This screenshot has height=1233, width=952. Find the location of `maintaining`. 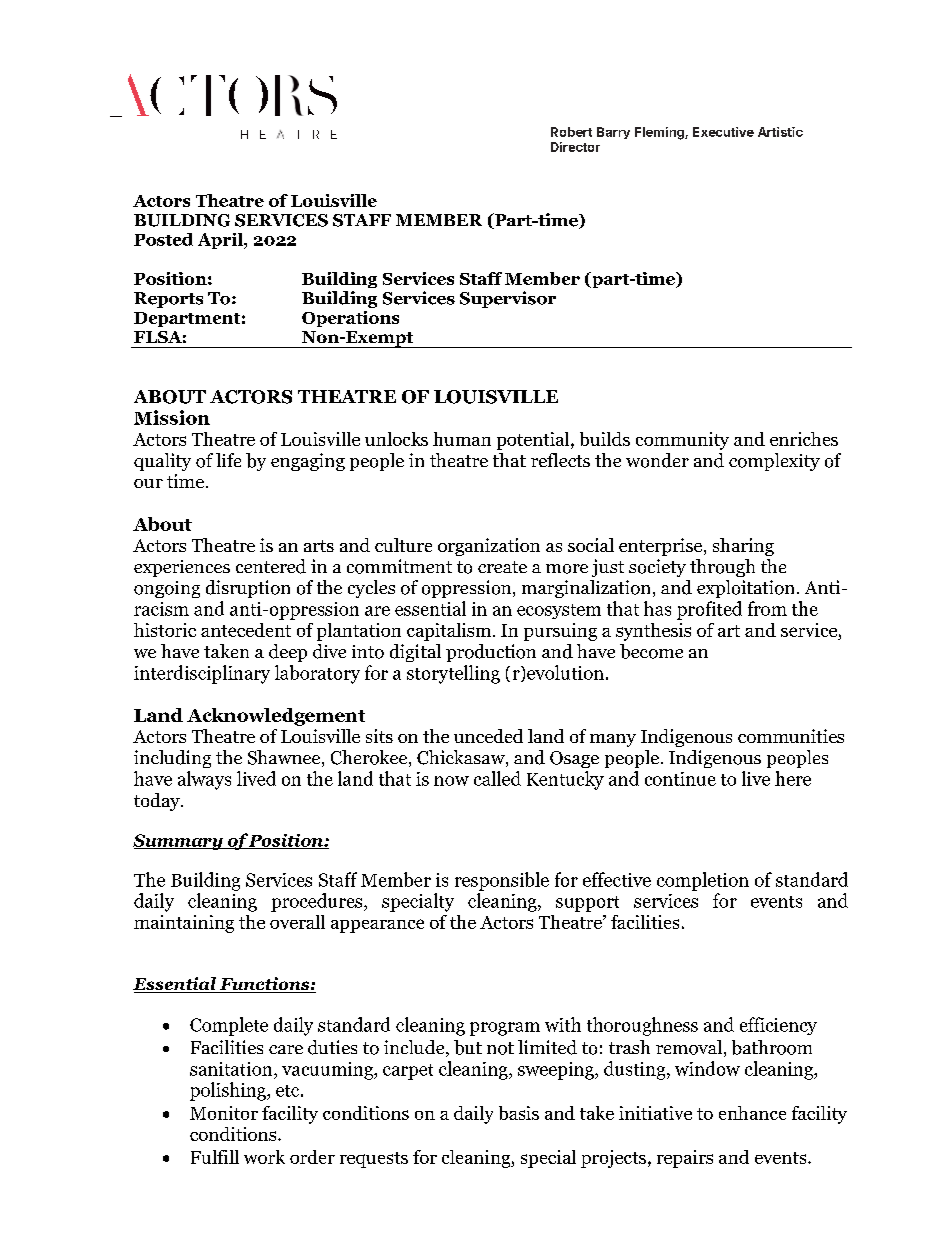

maintaining is located at coordinates (184, 924).
